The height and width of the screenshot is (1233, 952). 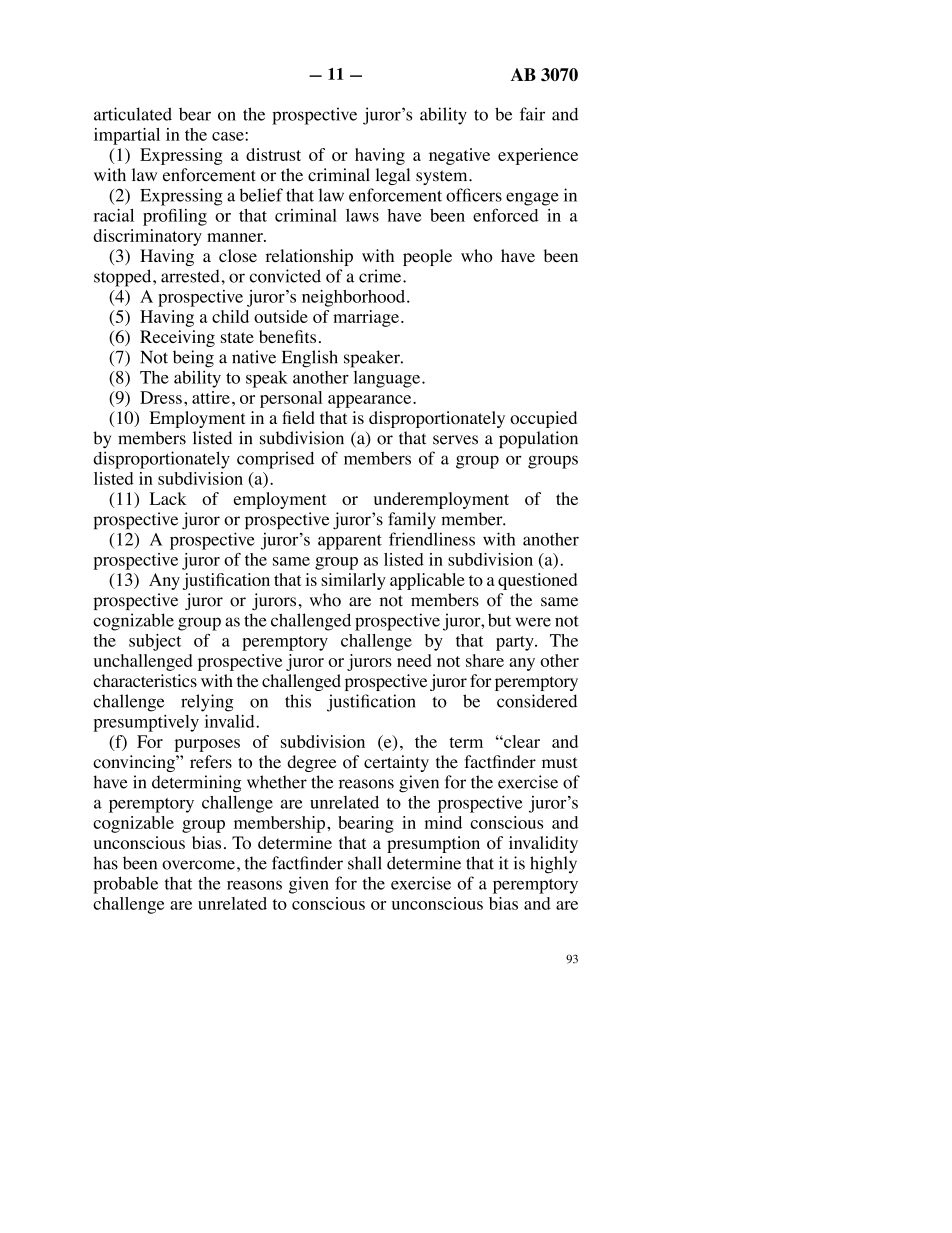 What do you see at coordinates (198, 865) in the screenshot?
I see `overcome` at bounding box center [198, 865].
